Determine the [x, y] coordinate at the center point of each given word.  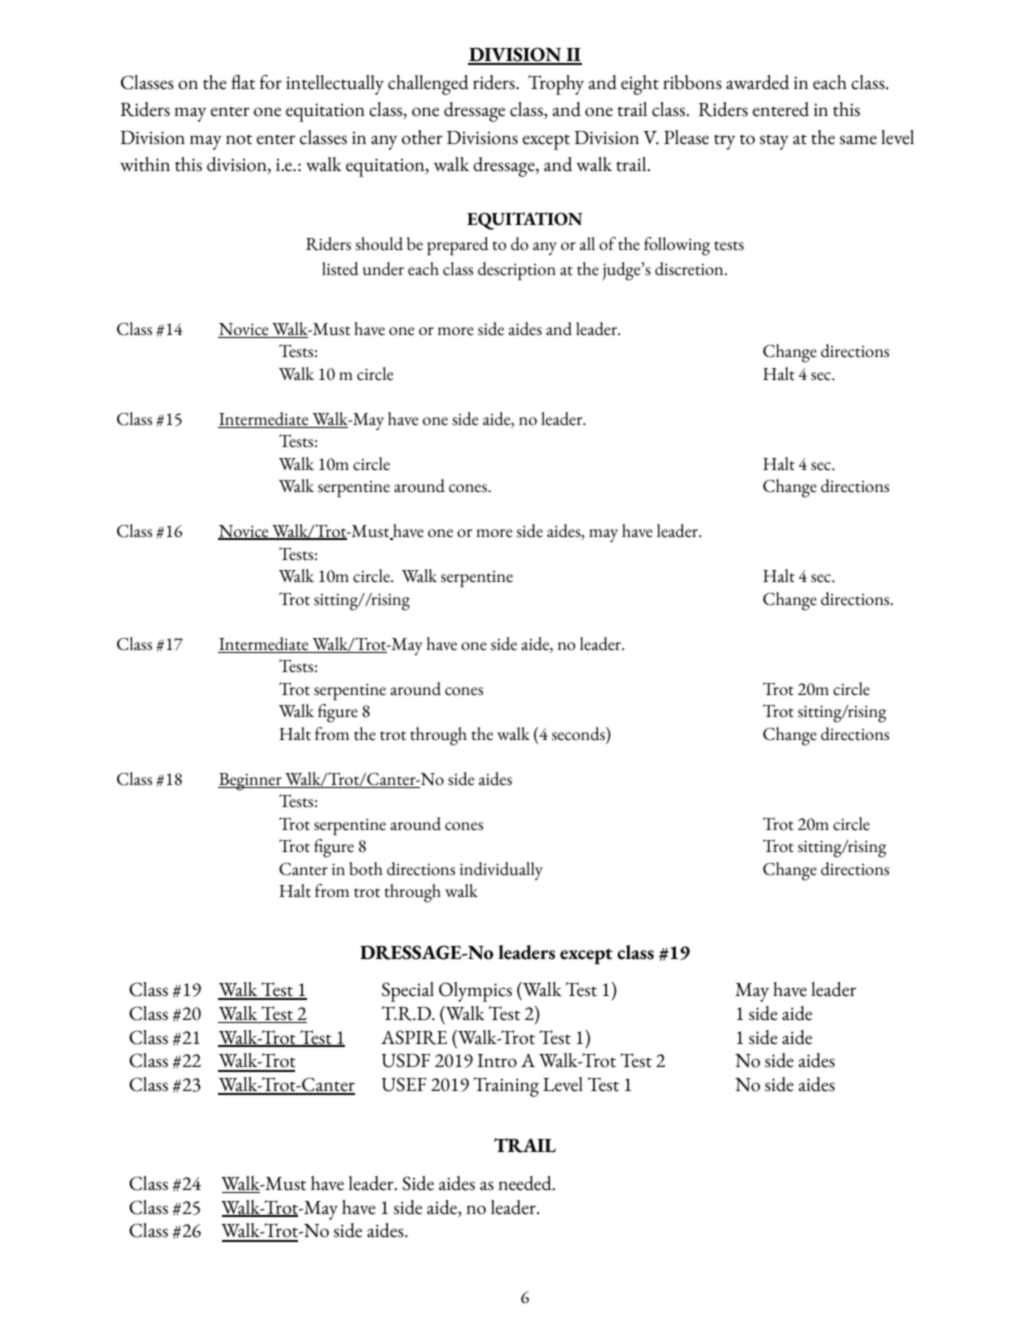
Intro [497, 1061]
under [383, 269]
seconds [579, 734]
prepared [458, 246]
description [517, 271]
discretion [690, 269]
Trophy [556, 85]
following [677, 246]
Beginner [251, 782]
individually [501, 871]
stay [774, 142]
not [239, 139]
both [365, 869]
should [379, 244]
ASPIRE [414, 1037]
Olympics [475, 992]
